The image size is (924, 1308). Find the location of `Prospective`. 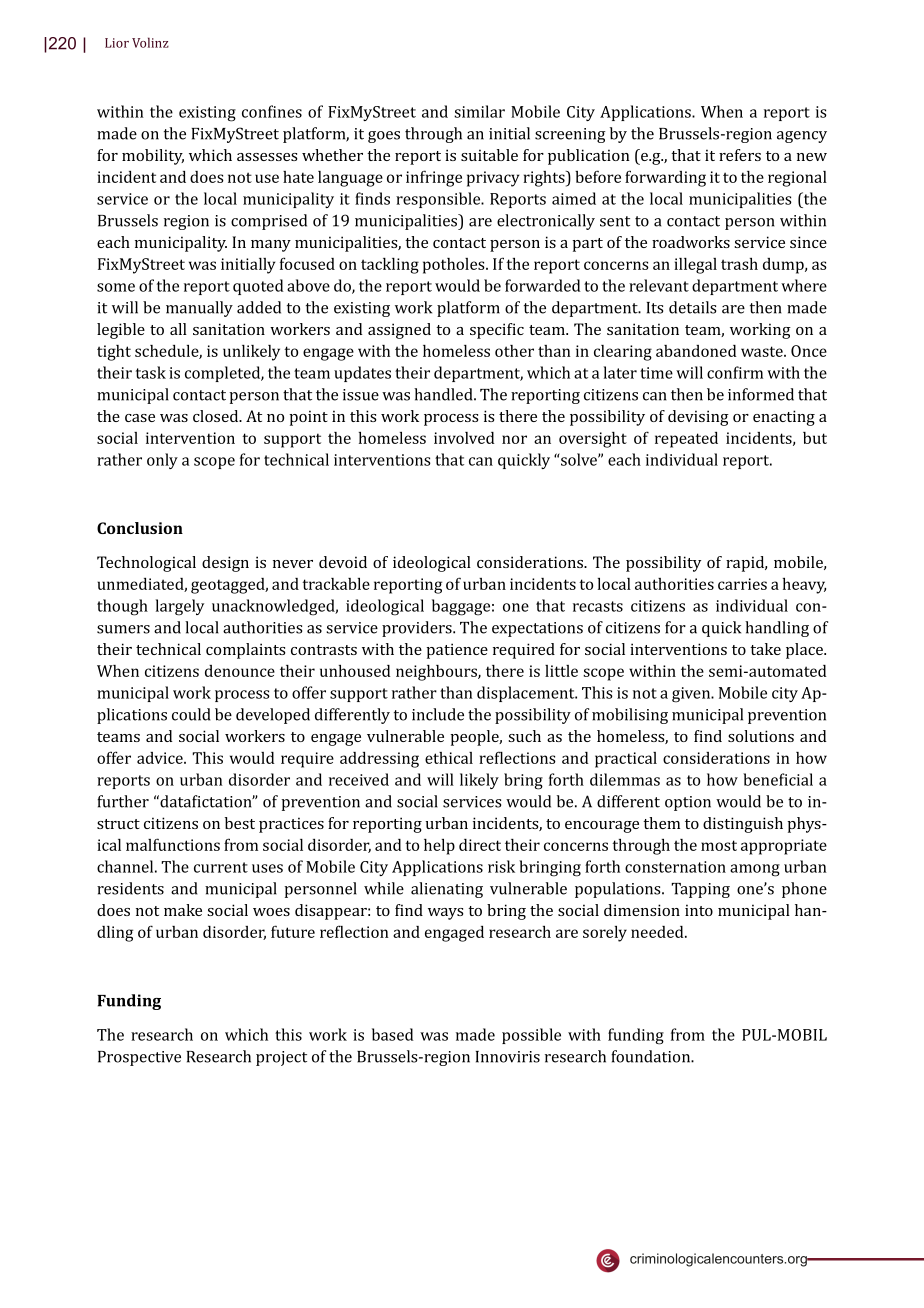

Prospective is located at coordinates (139, 1058).
